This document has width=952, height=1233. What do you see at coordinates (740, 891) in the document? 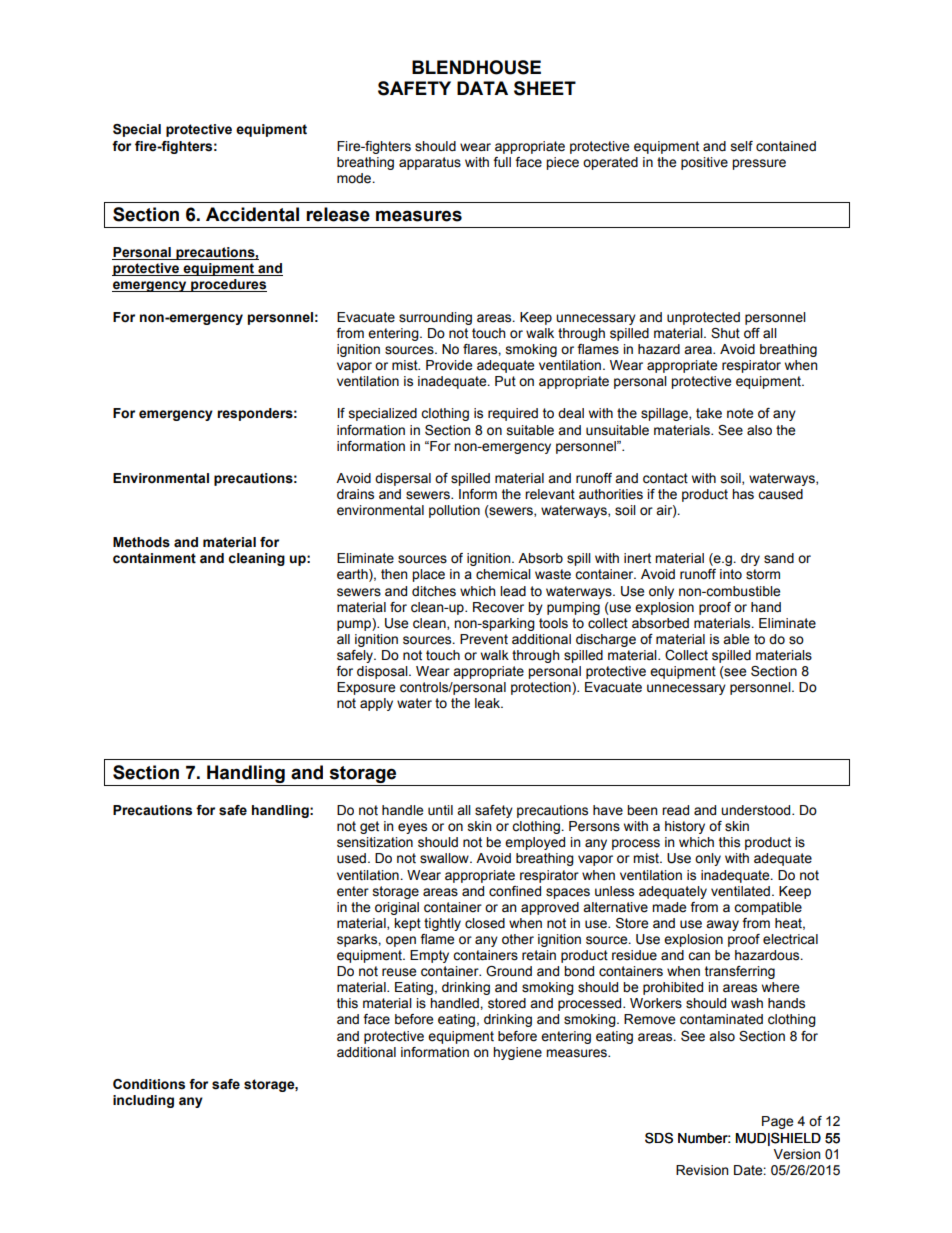
I see `ventilated` at bounding box center [740, 891].
